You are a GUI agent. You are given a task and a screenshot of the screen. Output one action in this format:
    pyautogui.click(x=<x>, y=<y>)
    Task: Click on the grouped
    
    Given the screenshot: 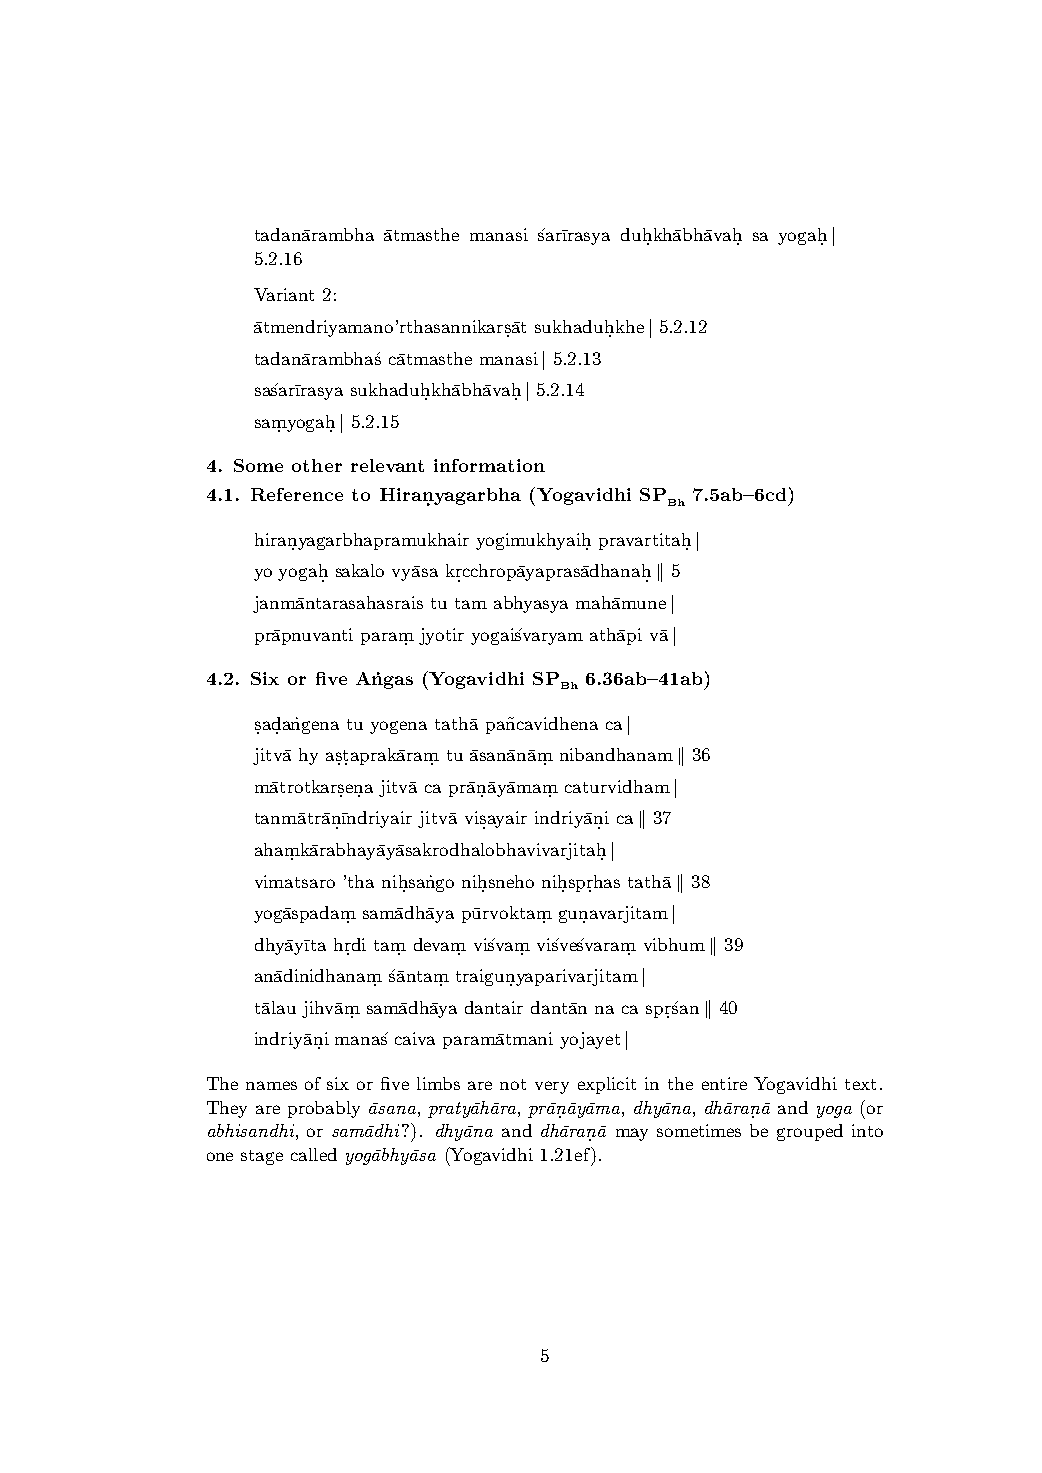 What is the action you would take?
    pyautogui.click(x=810, y=1132)
